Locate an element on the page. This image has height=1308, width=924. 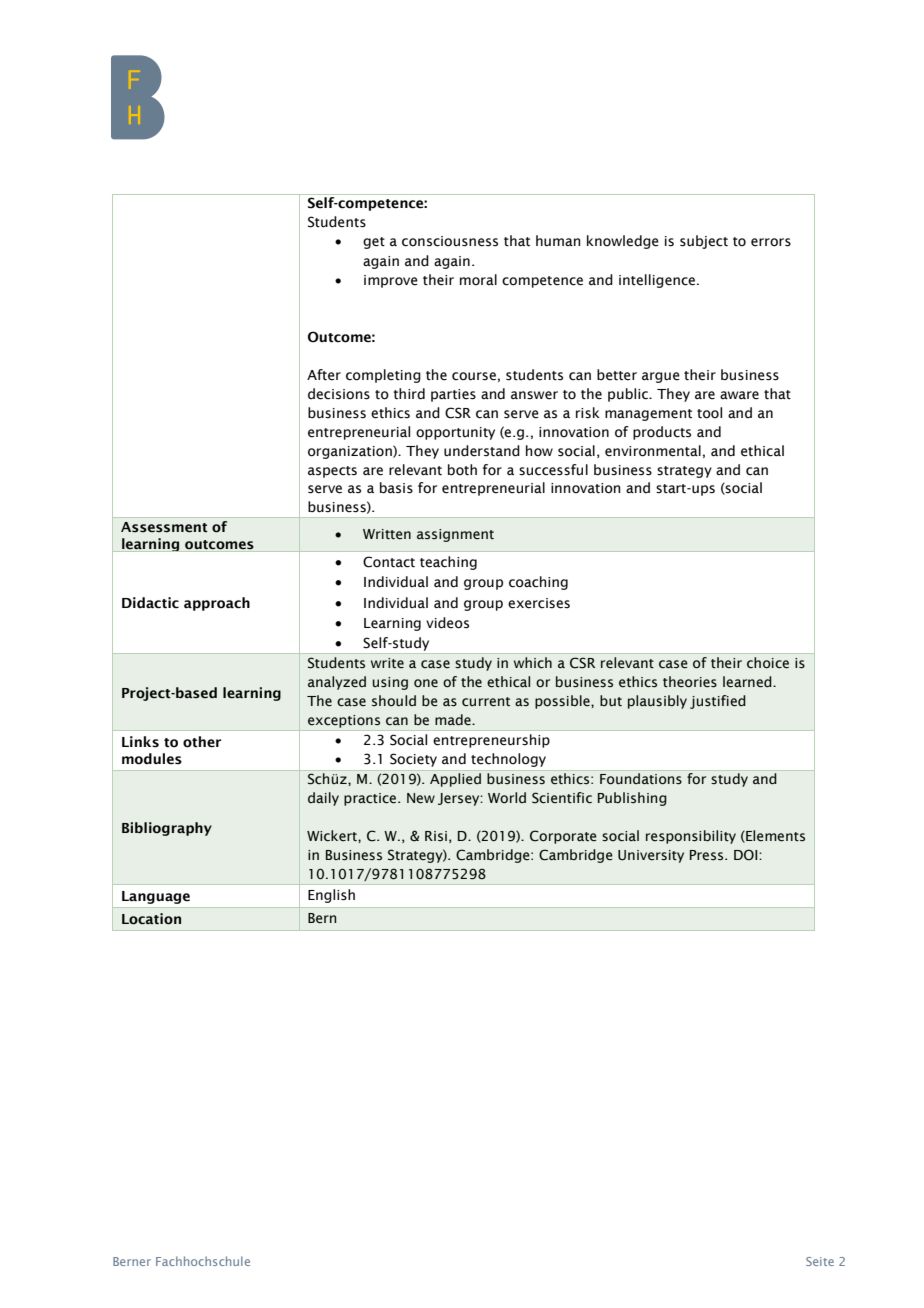
Location is located at coordinates (151, 919).
